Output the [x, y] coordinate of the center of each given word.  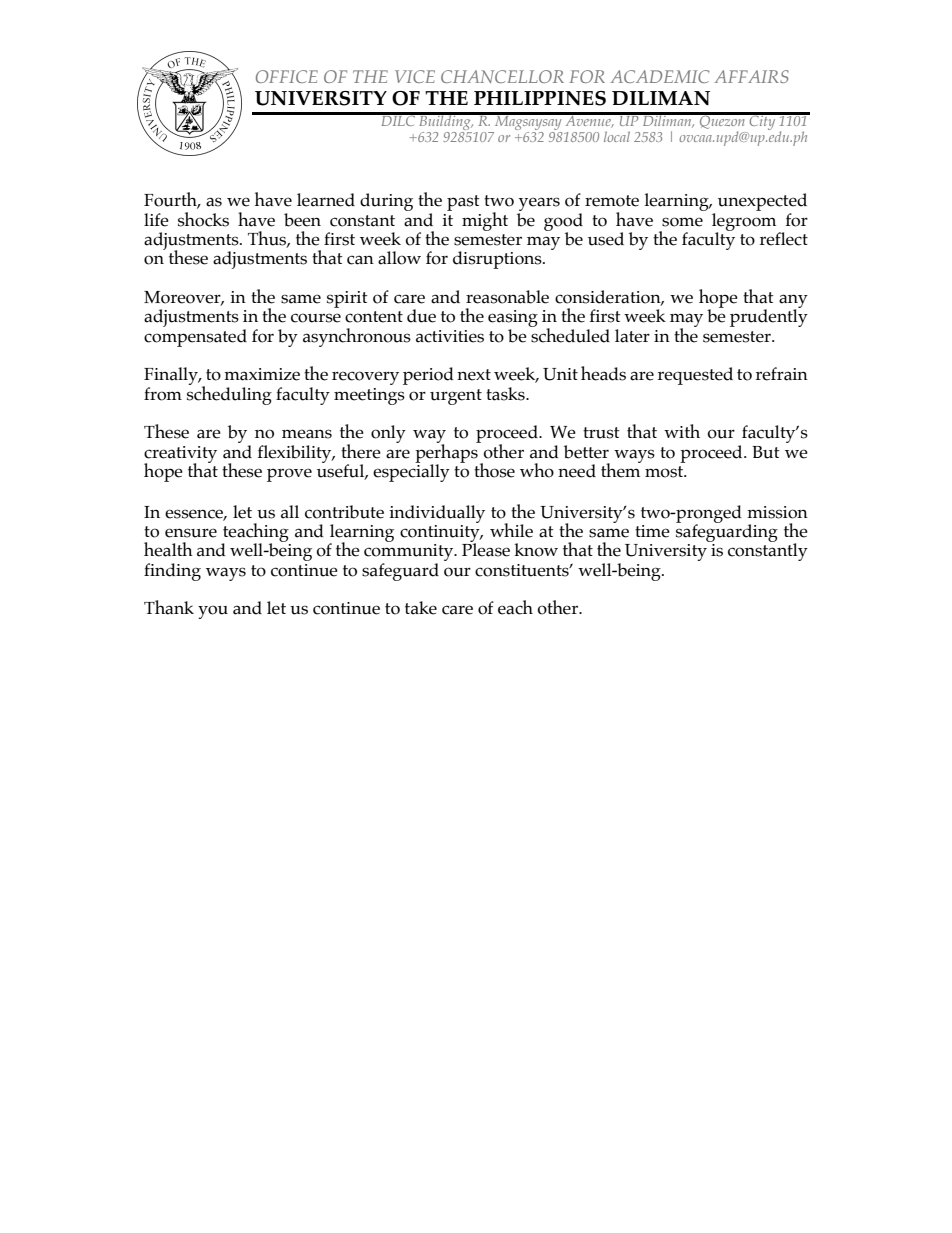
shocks [203, 219]
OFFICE [287, 76]
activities [450, 336]
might [485, 221]
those [494, 470]
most [665, 472]
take [421, 608]
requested [695, 376]
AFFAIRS [751, 76]
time [652, 531]
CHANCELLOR [502, 76]
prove [289, 475]
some [682, 222]
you [213, 612]
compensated [195, 336]
